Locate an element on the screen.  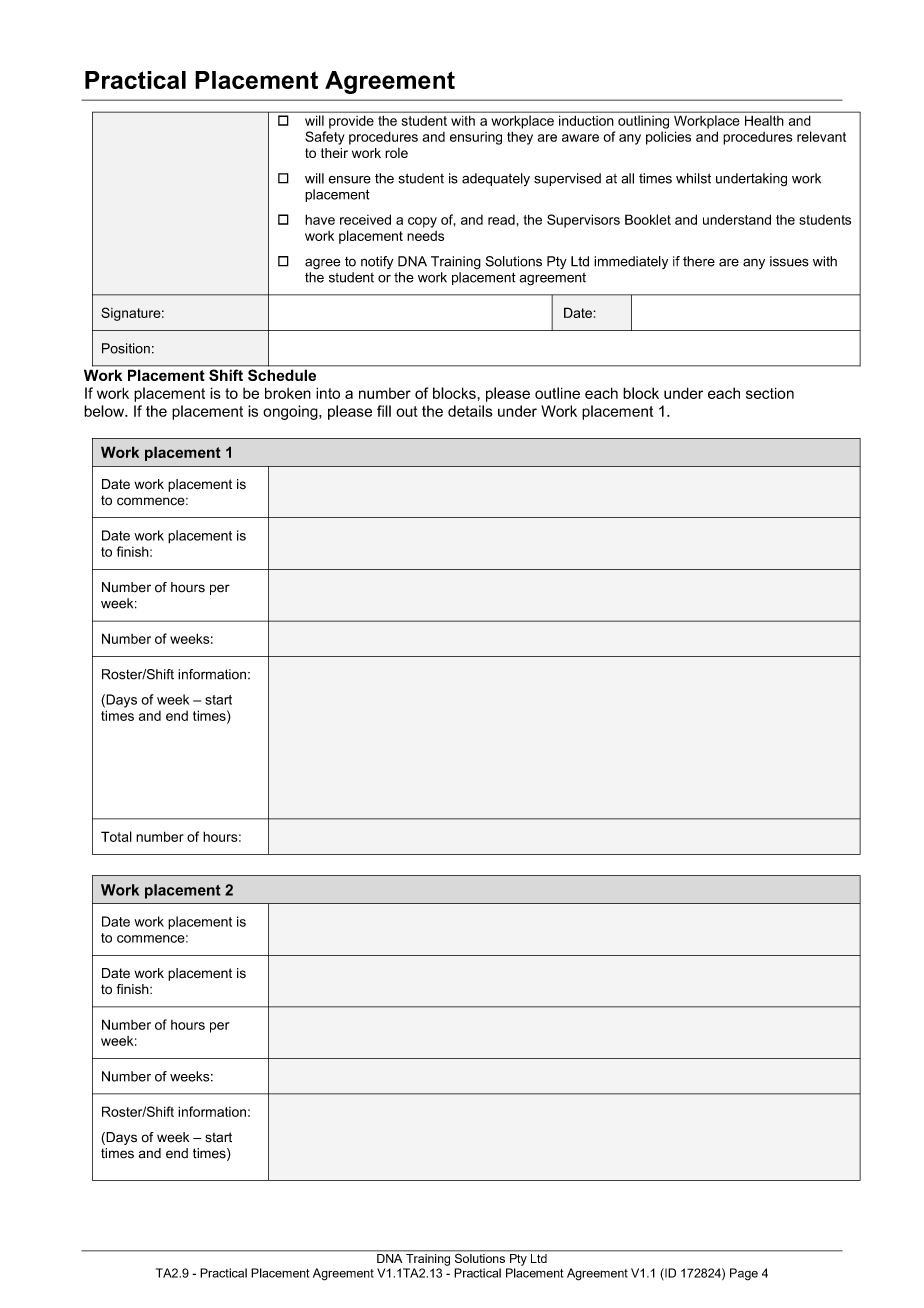
ensuring is located at coordinates (476, 138).
